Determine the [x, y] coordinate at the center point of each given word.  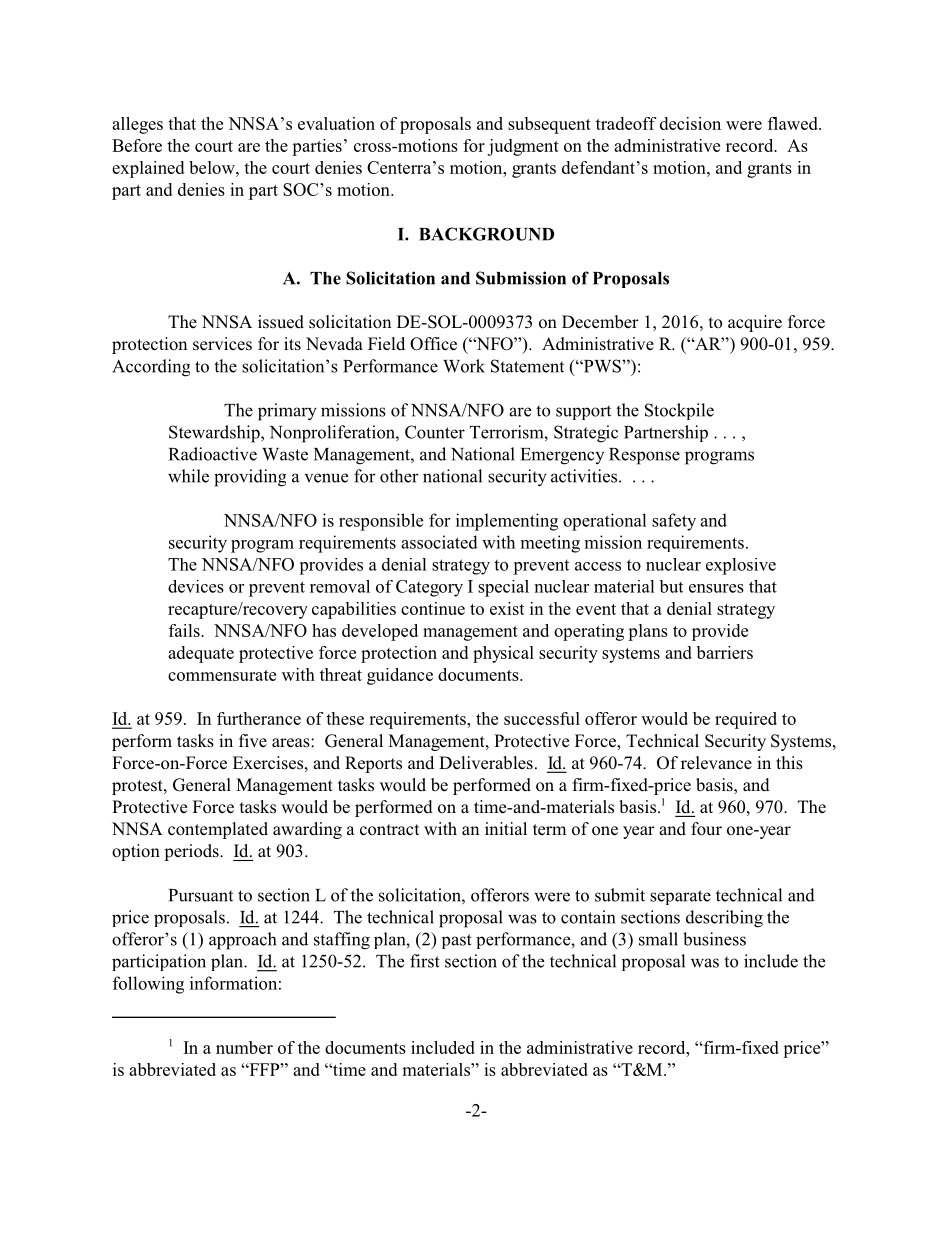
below [213, 167]
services [222, 344]
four [706, 829]
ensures [716, 588]
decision [690, 123]
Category [429, 588]
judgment [523, 147]
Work [464, 366]
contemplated [218, 830]
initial [506, 828]
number [244, 1047]
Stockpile [679, 411]
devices [196, 586]
